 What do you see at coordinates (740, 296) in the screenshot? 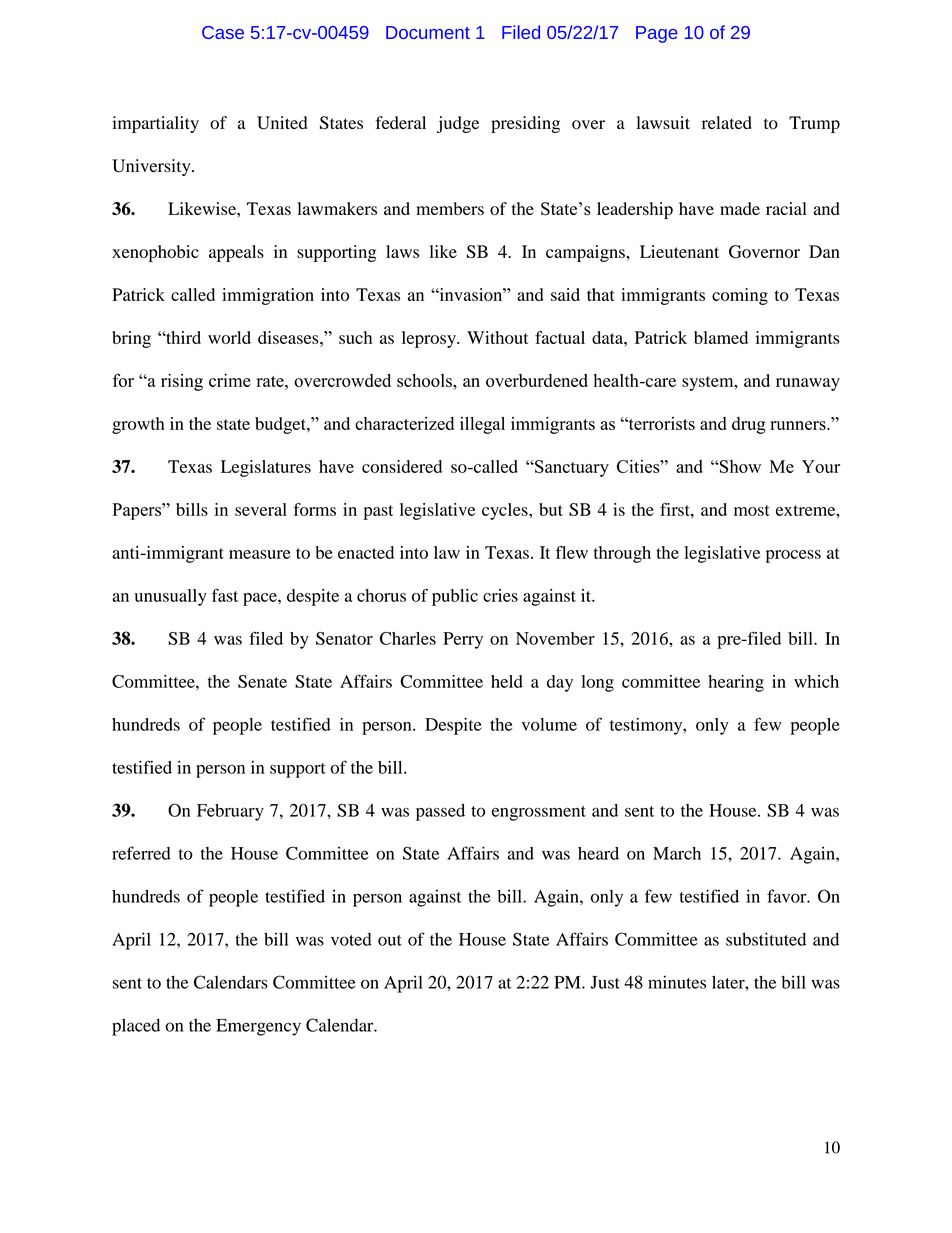
I see `coming` at bounding box center [740, 296].
